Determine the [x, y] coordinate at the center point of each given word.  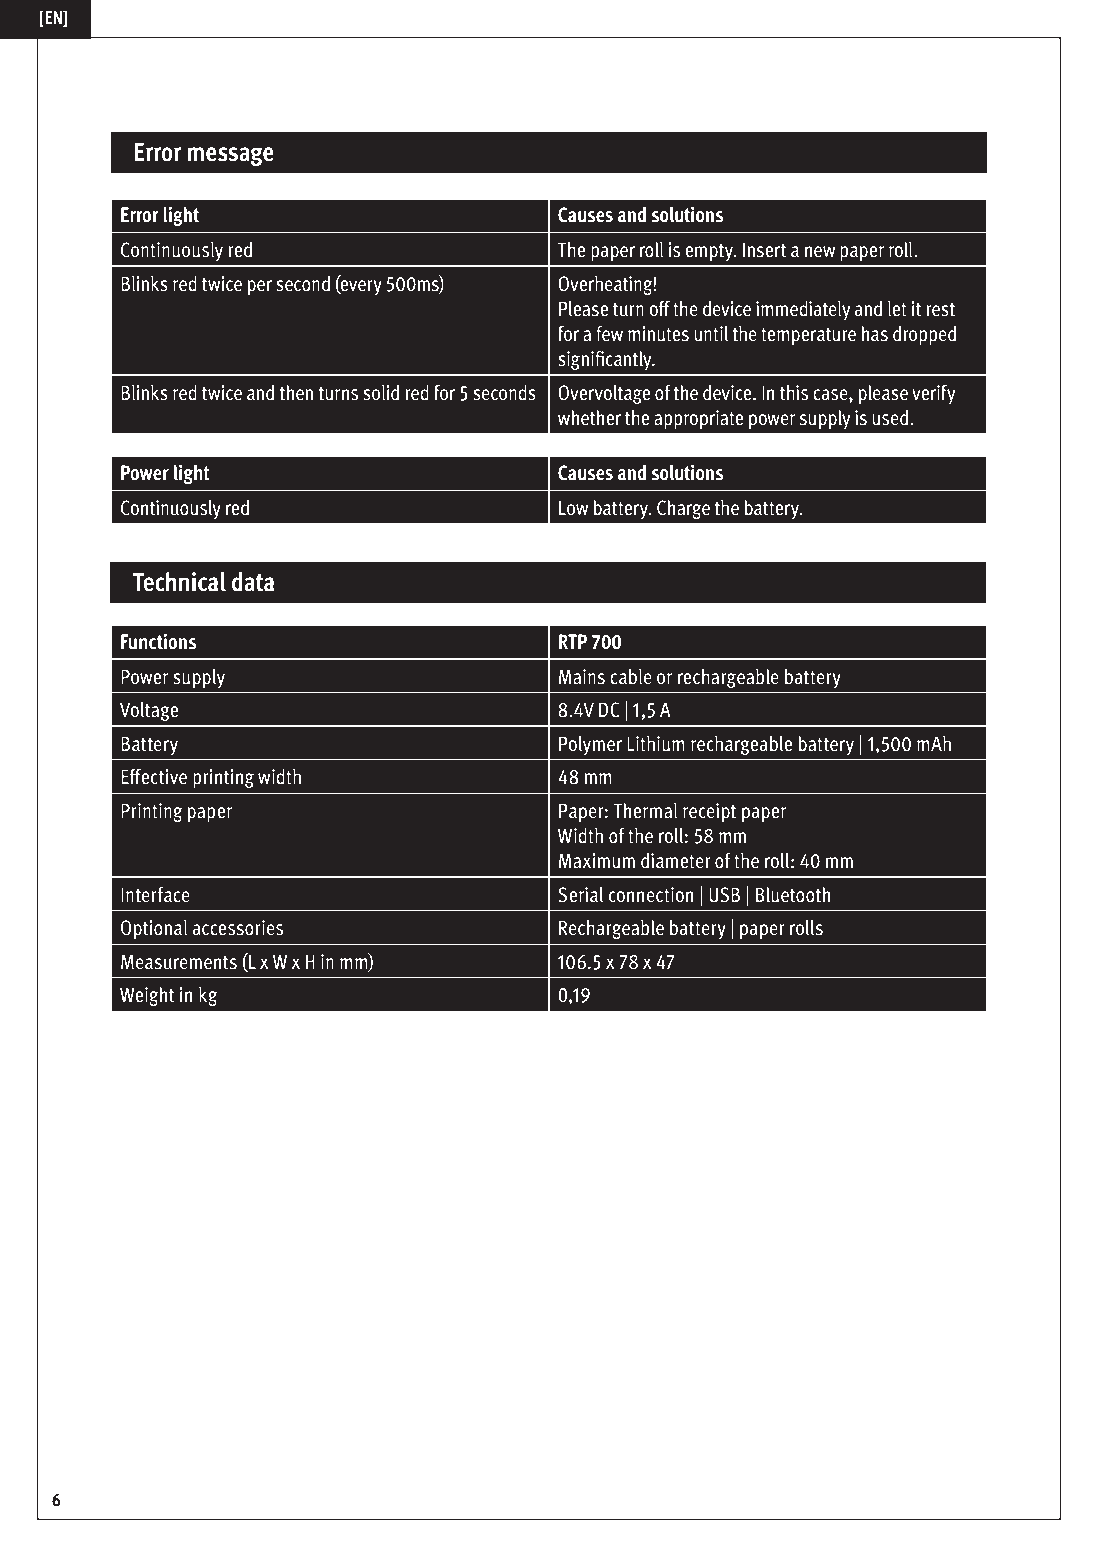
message [230, 156]
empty [710, 252]
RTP [573, 641]
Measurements [179, 962]
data [253, 582]
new [820, 251]
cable [631, 677]
